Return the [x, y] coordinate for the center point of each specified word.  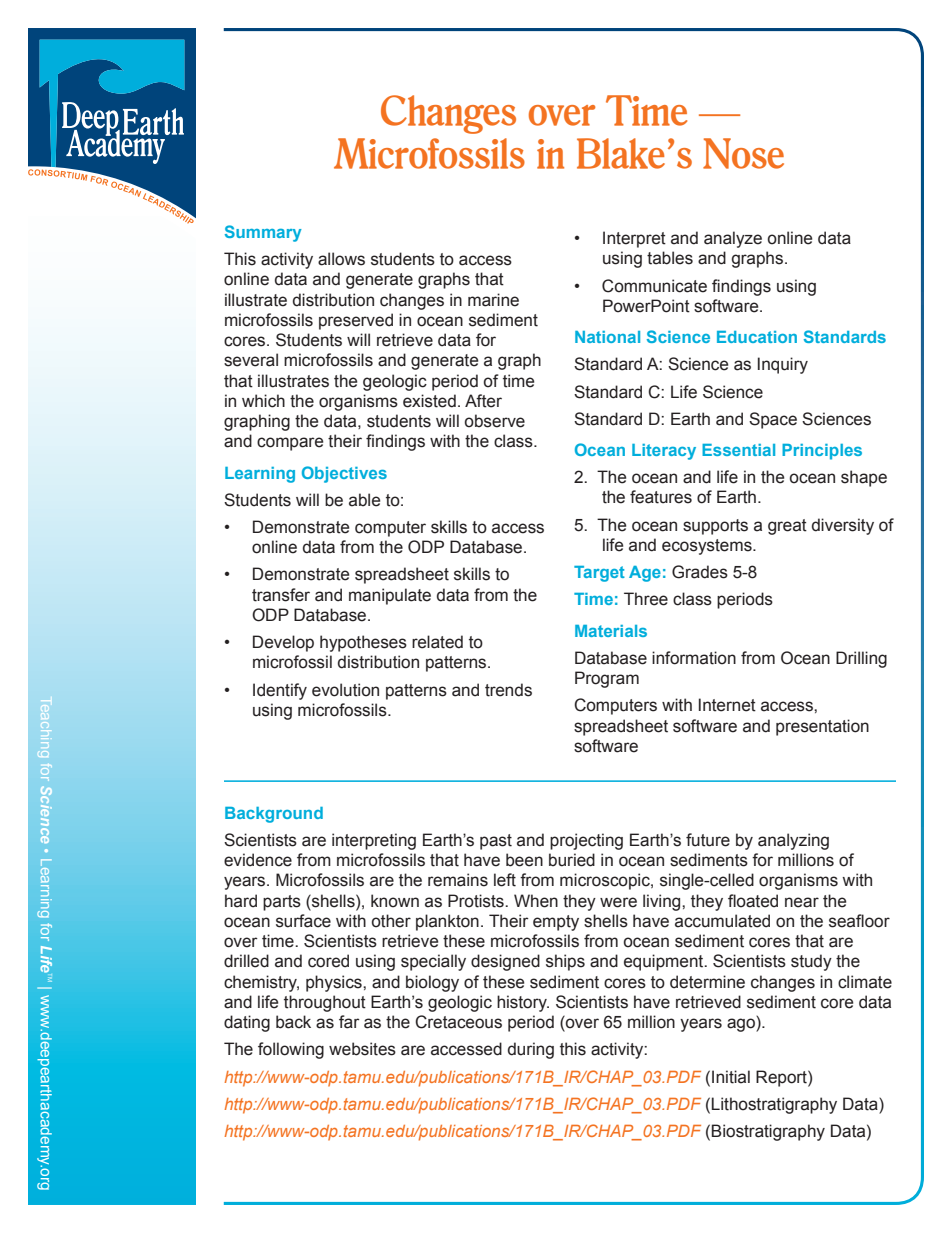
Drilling [861, 659]
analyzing [793, 841]
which [263, 401]
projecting [586, 841]
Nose [743, 153]
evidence [258, 860]
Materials [611, 631]
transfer [281, 595]
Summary [263, 233]
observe [495, 421]
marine [493, 300]
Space [773, 420]
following [291, 1050]
